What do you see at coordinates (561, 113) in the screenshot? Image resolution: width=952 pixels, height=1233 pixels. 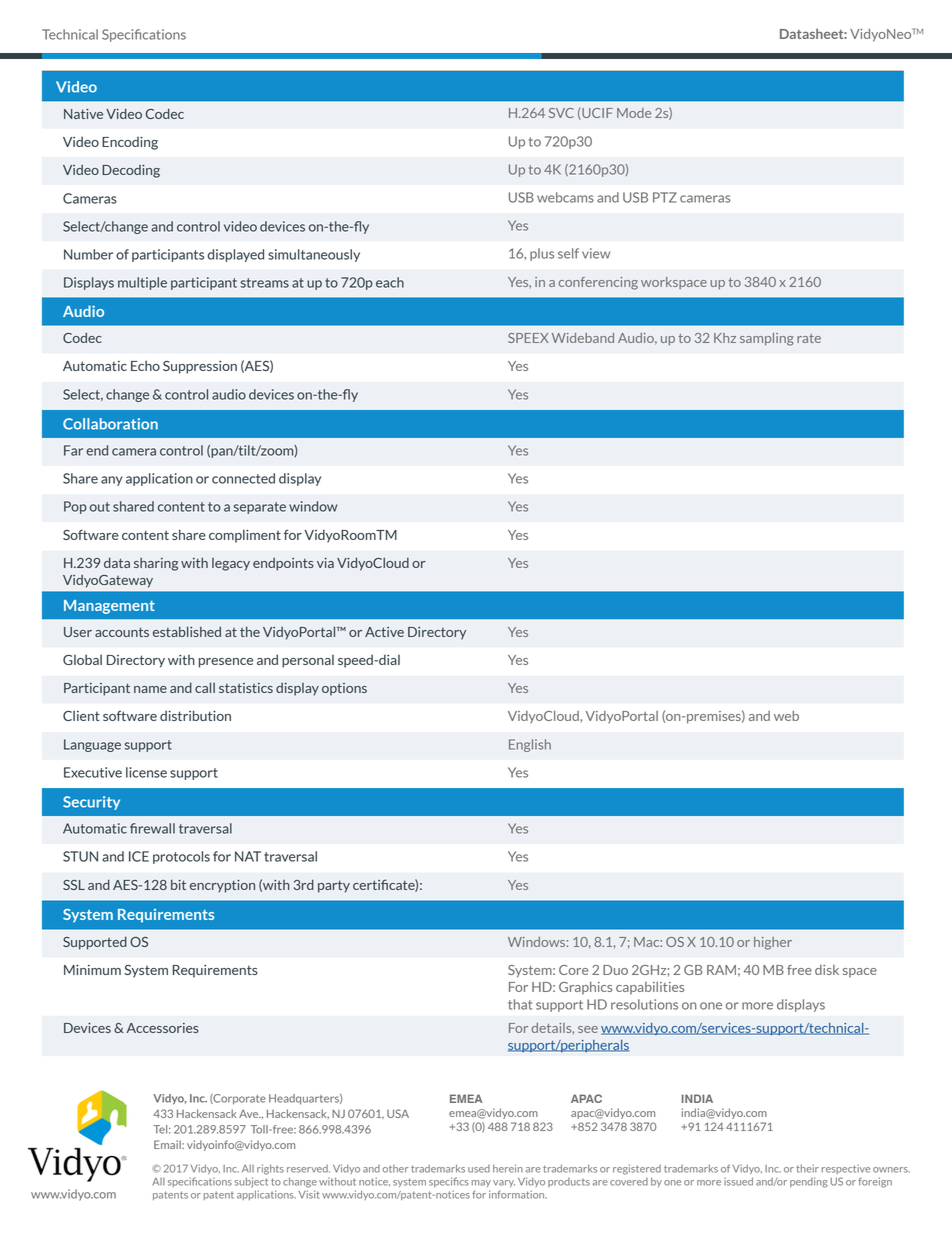 I see `SVC` at bounding box center [561, 113].
